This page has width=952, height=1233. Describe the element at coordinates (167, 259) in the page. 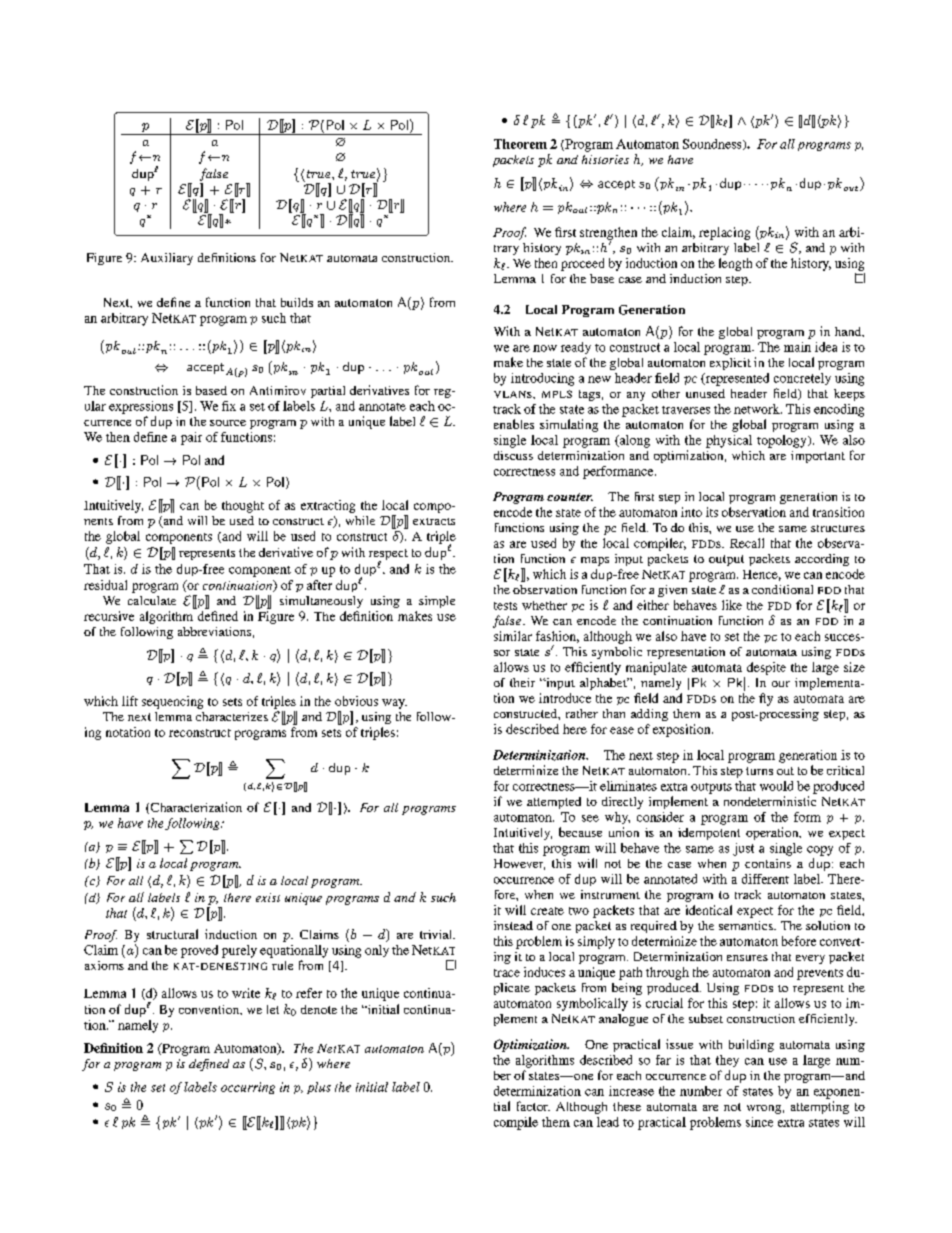

I see `Auxiliary` at that location.
